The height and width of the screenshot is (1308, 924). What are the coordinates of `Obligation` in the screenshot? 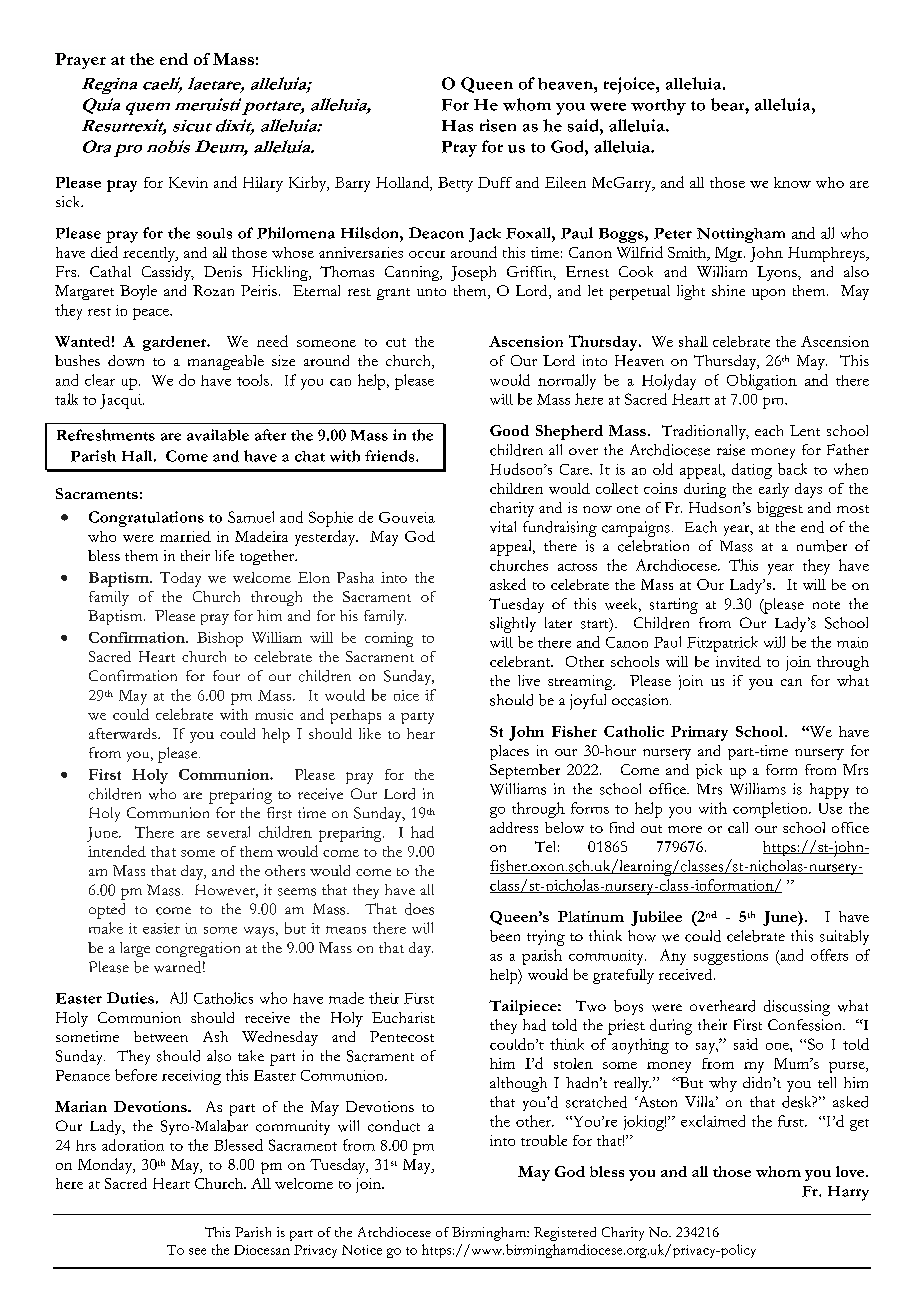 It's located at (762, 382).
